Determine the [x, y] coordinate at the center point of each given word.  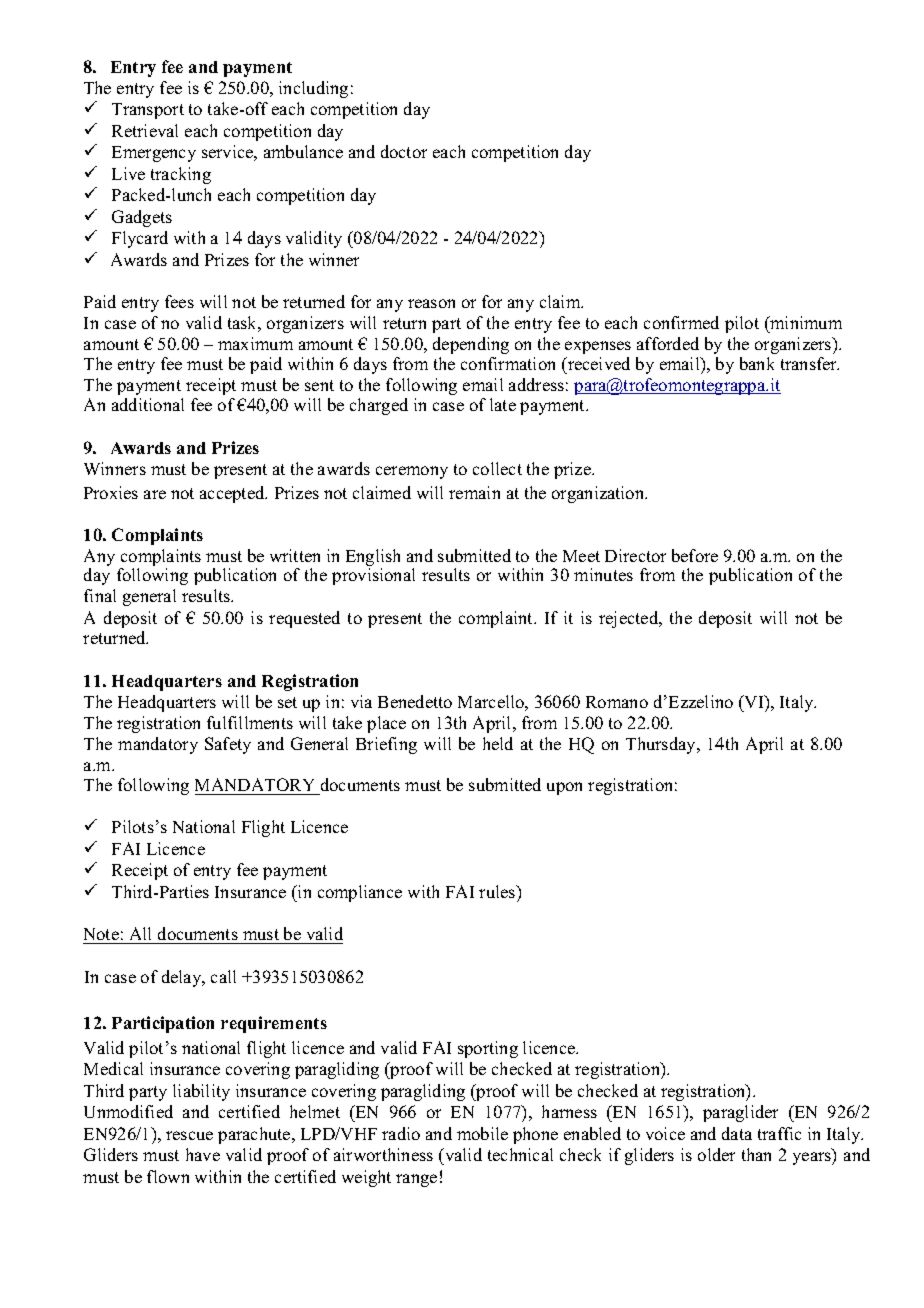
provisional [373, 576]
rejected [630, 619]
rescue [189, 1135]
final [100, 595]
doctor [404, 151]
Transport [148, 111]
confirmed [681, 322]
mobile [482, 1133]
